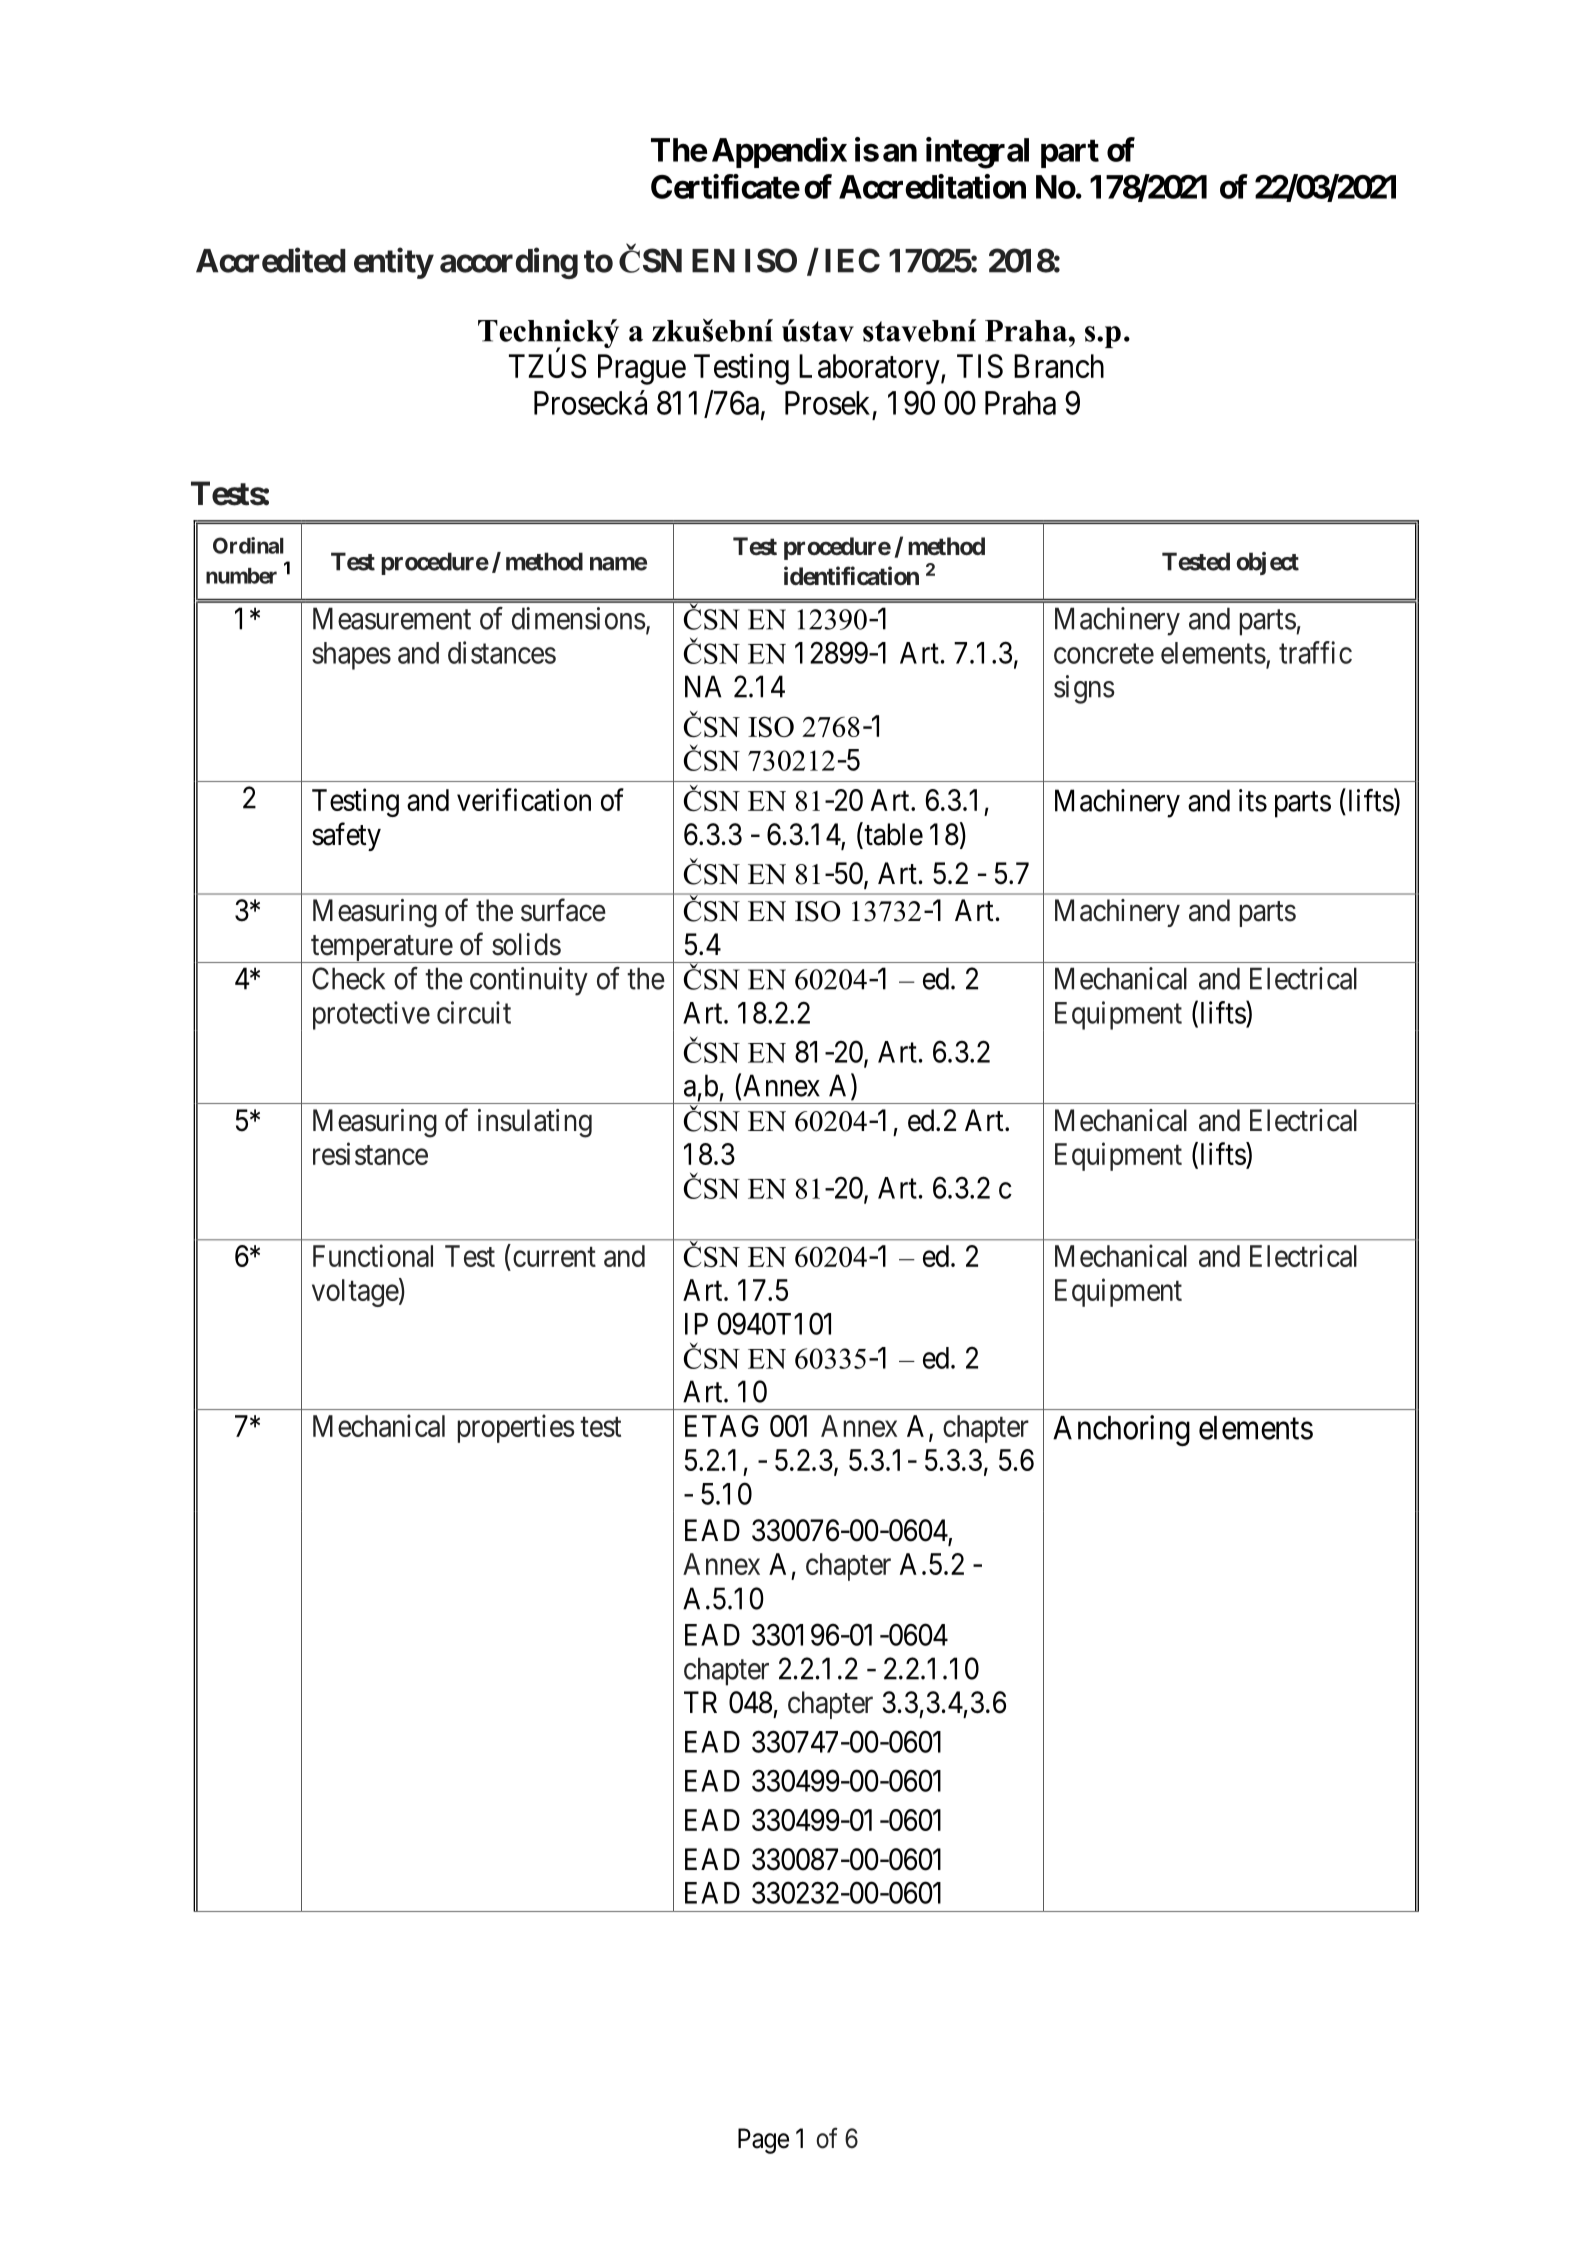  What do you see at coordinates (892, 835) in the image?
I see `table` at bounding box center [892, 835].
